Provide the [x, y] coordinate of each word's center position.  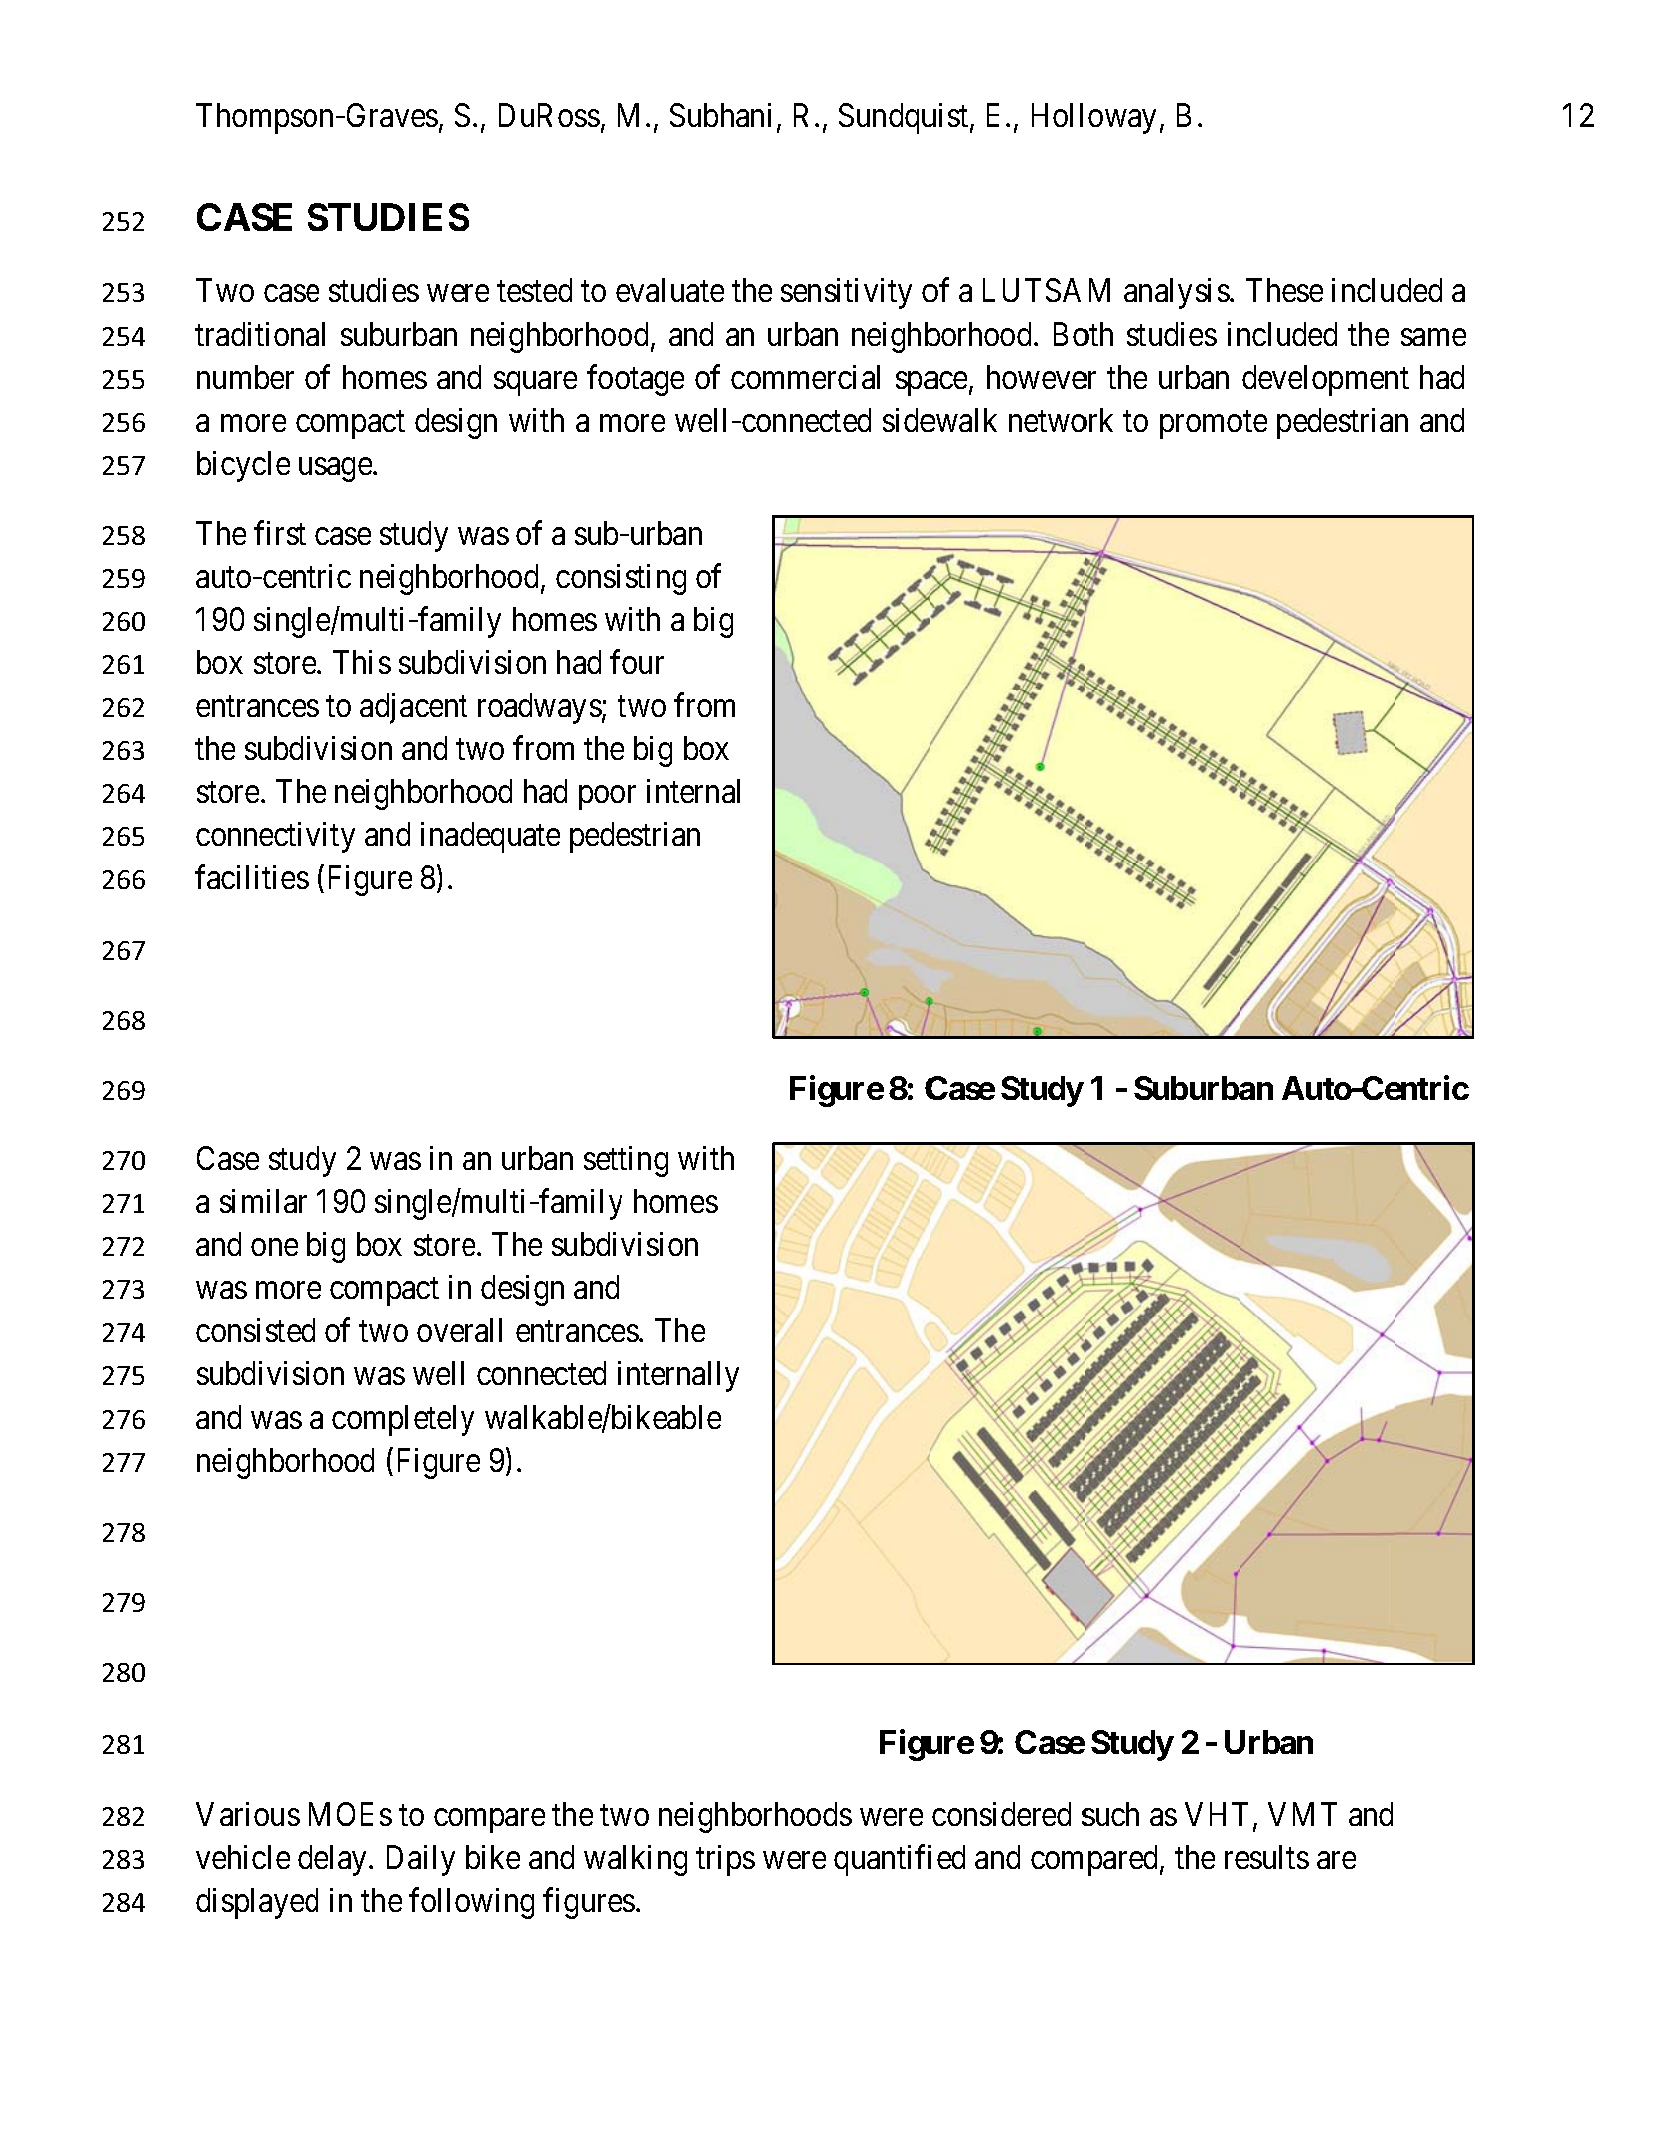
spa [918, 384]
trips [725, 1860]
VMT [1302, 1814]
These [1284, 290]
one [274, 1247]
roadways [540, 708]
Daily [421, 1860]
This [362, 662]
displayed [257, 1903]
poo [602, 798]
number [245, 377]
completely [403, 1420]
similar [263, 1201]
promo [1202, 427]
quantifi [882, 1860]
